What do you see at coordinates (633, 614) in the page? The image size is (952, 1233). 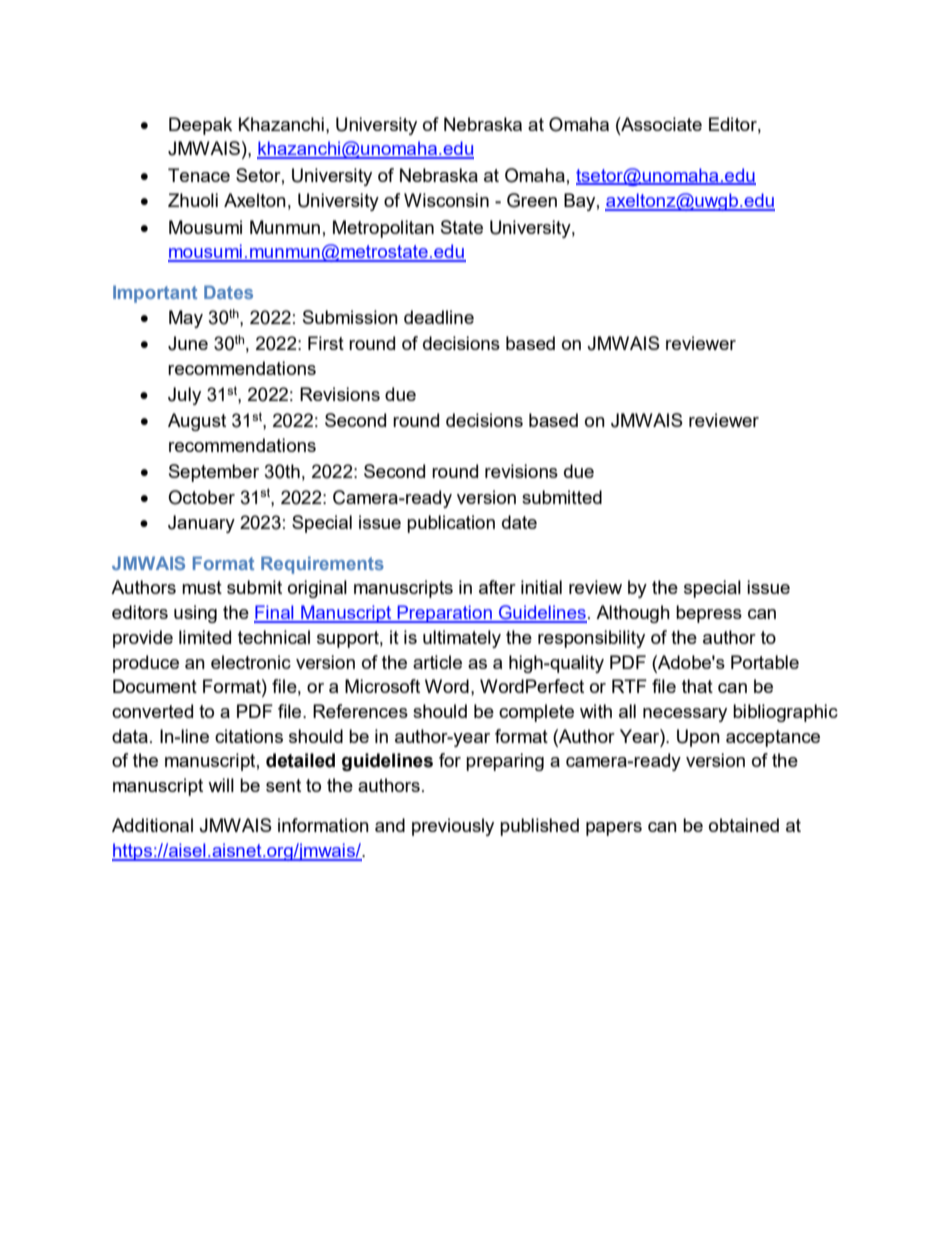 I see `Although` at bounding box center [633, 614].
